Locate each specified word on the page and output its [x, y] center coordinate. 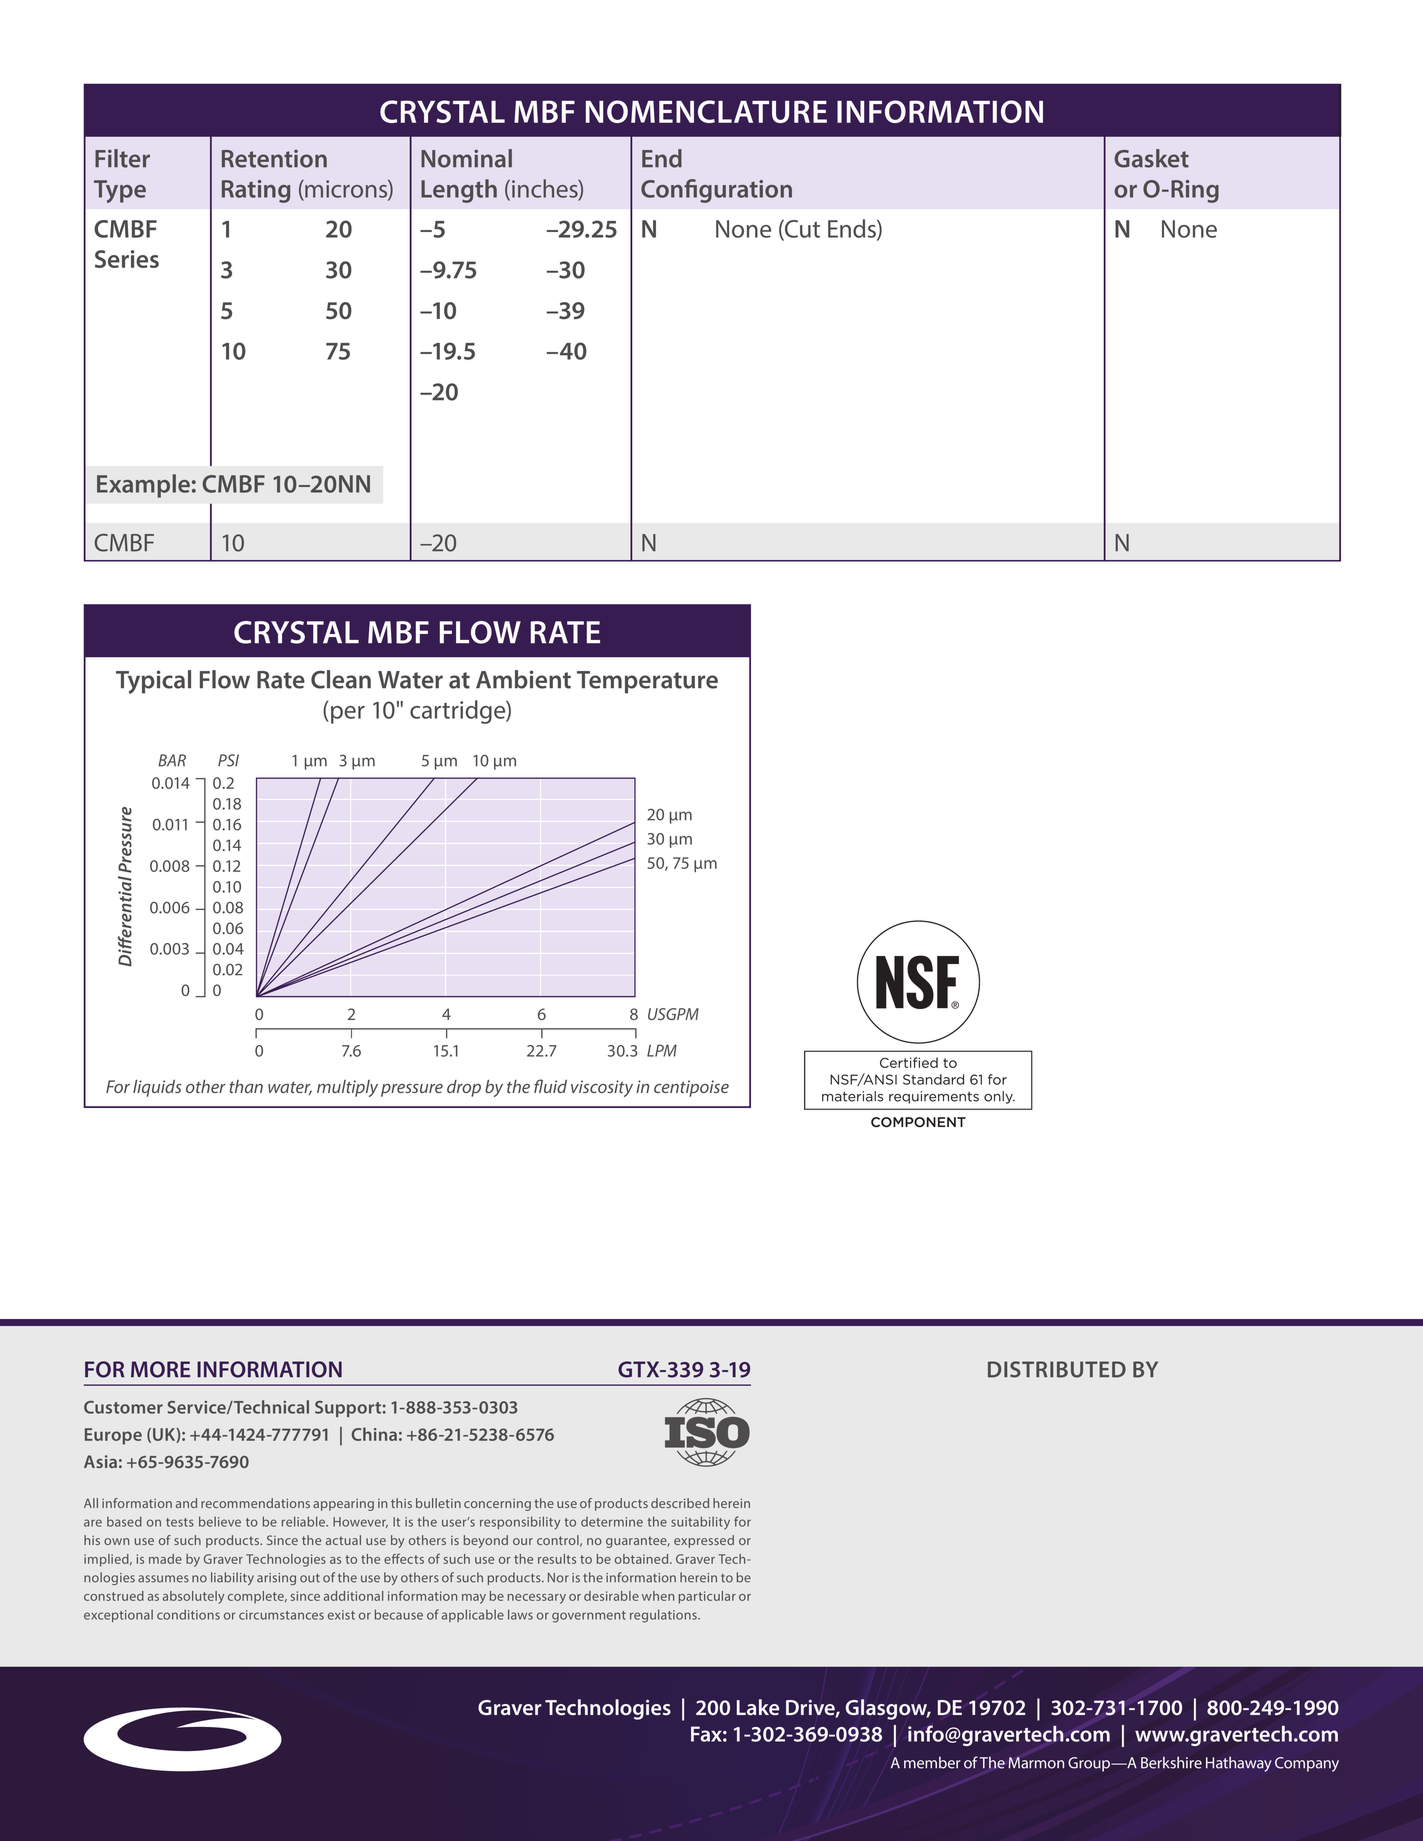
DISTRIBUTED [1057, 1369]
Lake [758, 1707]
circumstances [281, 1615]
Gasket [1151, 158]
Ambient [523, 679]
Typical [153, 682]
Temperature [647, 682]
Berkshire [1171, 1762]
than [246, 1086]
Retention [274, 158]
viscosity [602, 1088]
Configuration [716, 191]
